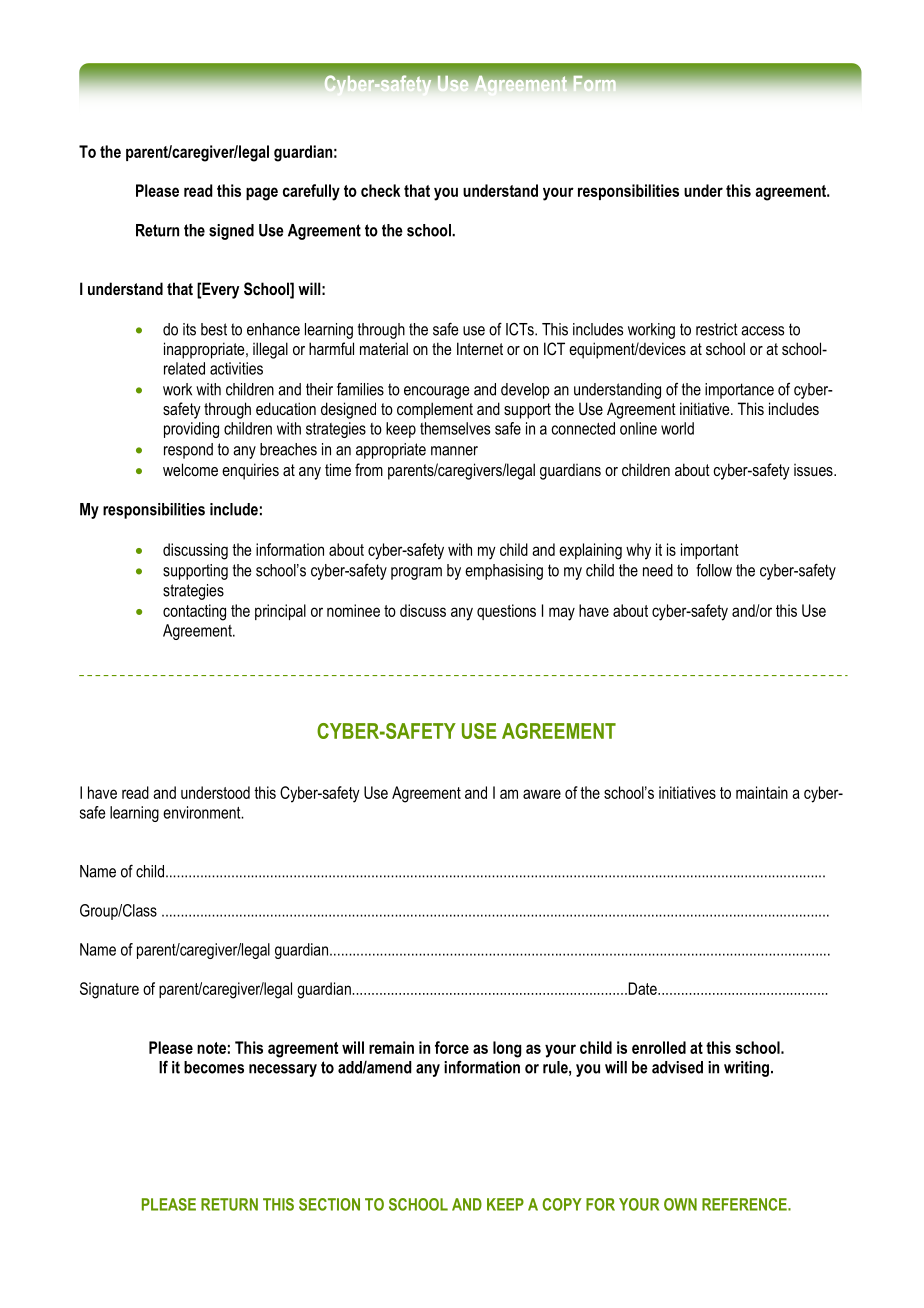 Image resolution: width=924 pixels, height=1308 pixels. What do you see at coordinates (381, 190) in the document?
I see `check` at bounding box center [381, 190].
